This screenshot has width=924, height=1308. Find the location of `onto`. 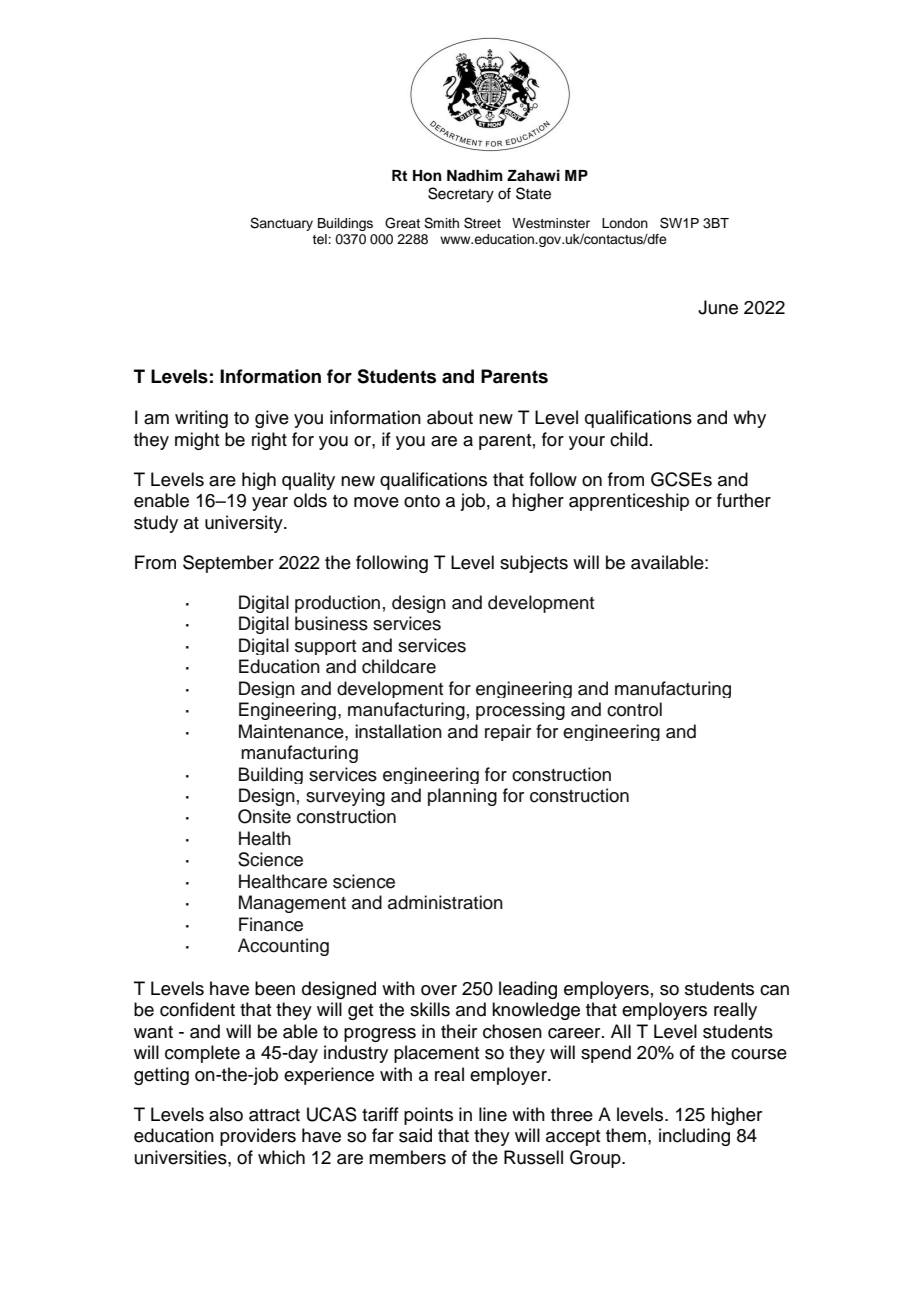

onto is located at coordinates (422, 501).
